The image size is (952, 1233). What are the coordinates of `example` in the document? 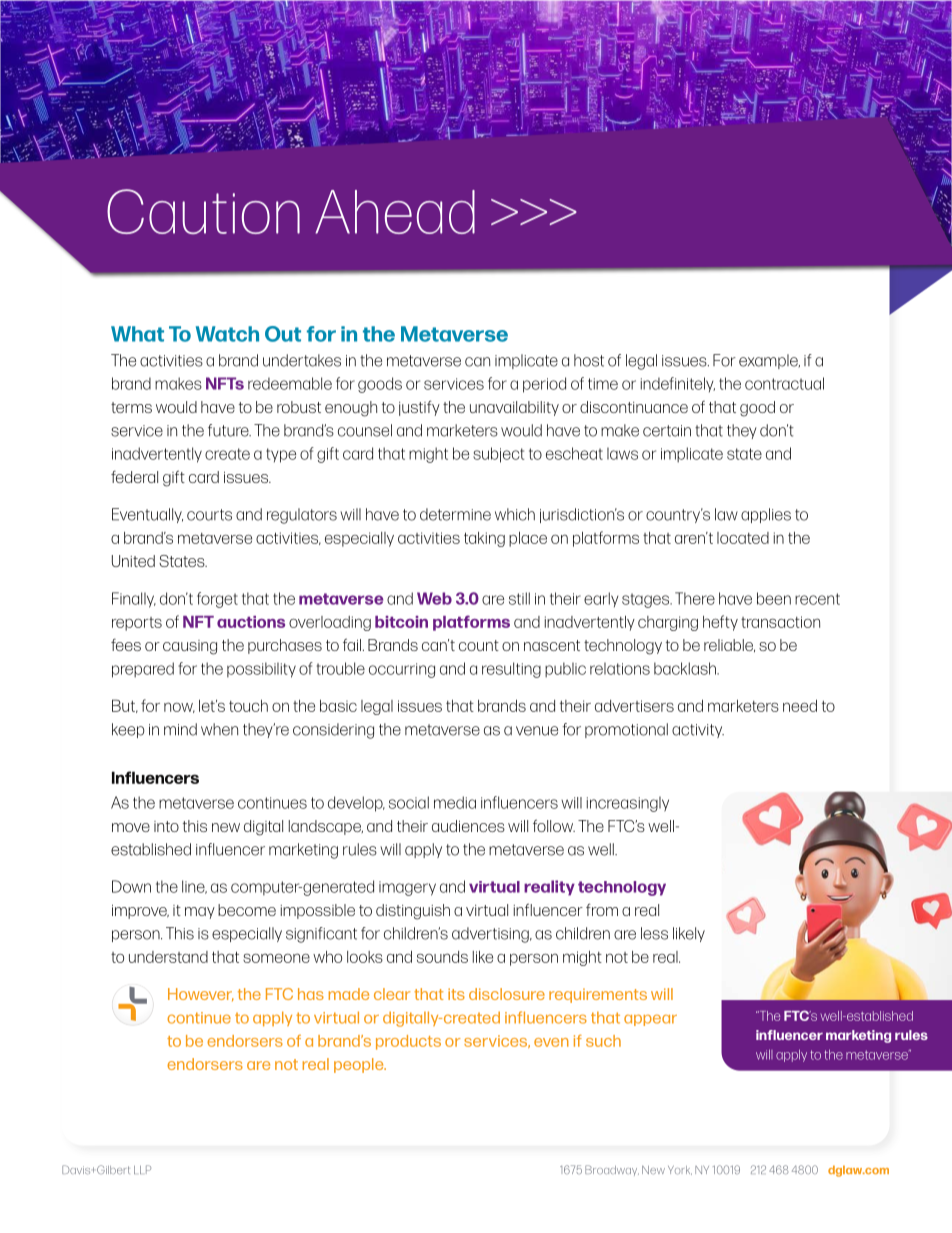 It's located at (769, 361).
